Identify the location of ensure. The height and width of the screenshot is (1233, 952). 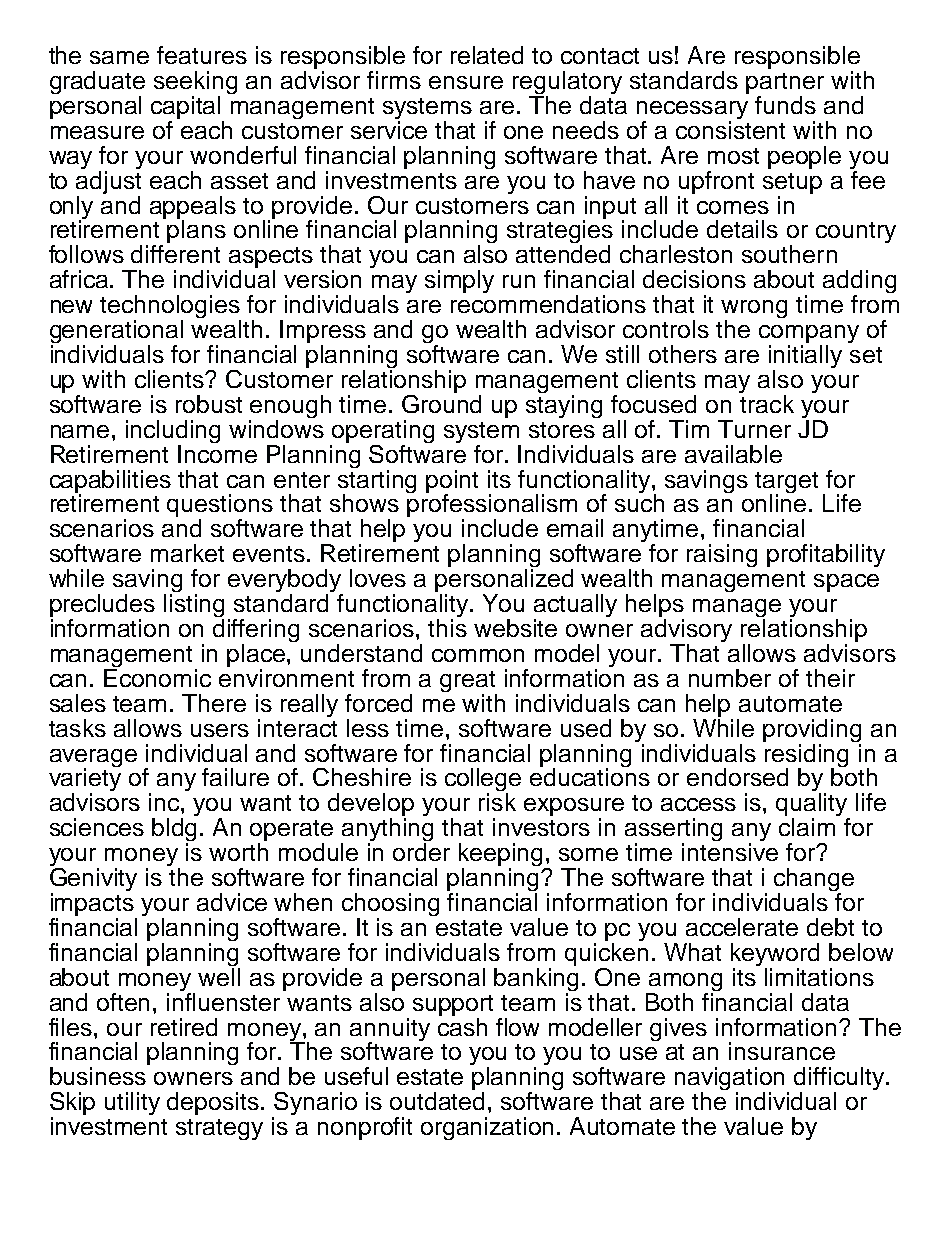
(466, 82).
